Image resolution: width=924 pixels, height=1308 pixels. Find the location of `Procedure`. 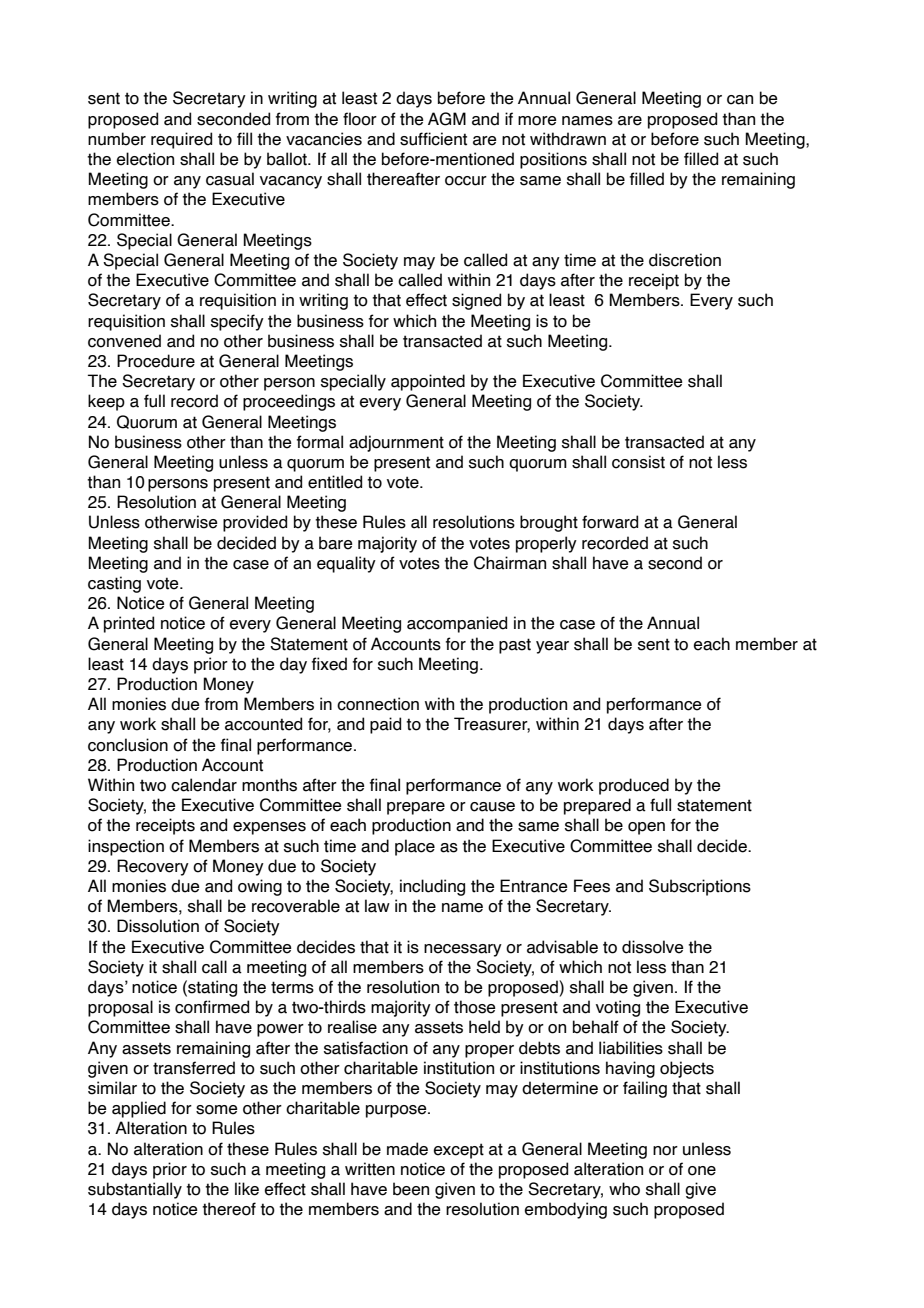

Procedure is located at coordinates (156, 361).
